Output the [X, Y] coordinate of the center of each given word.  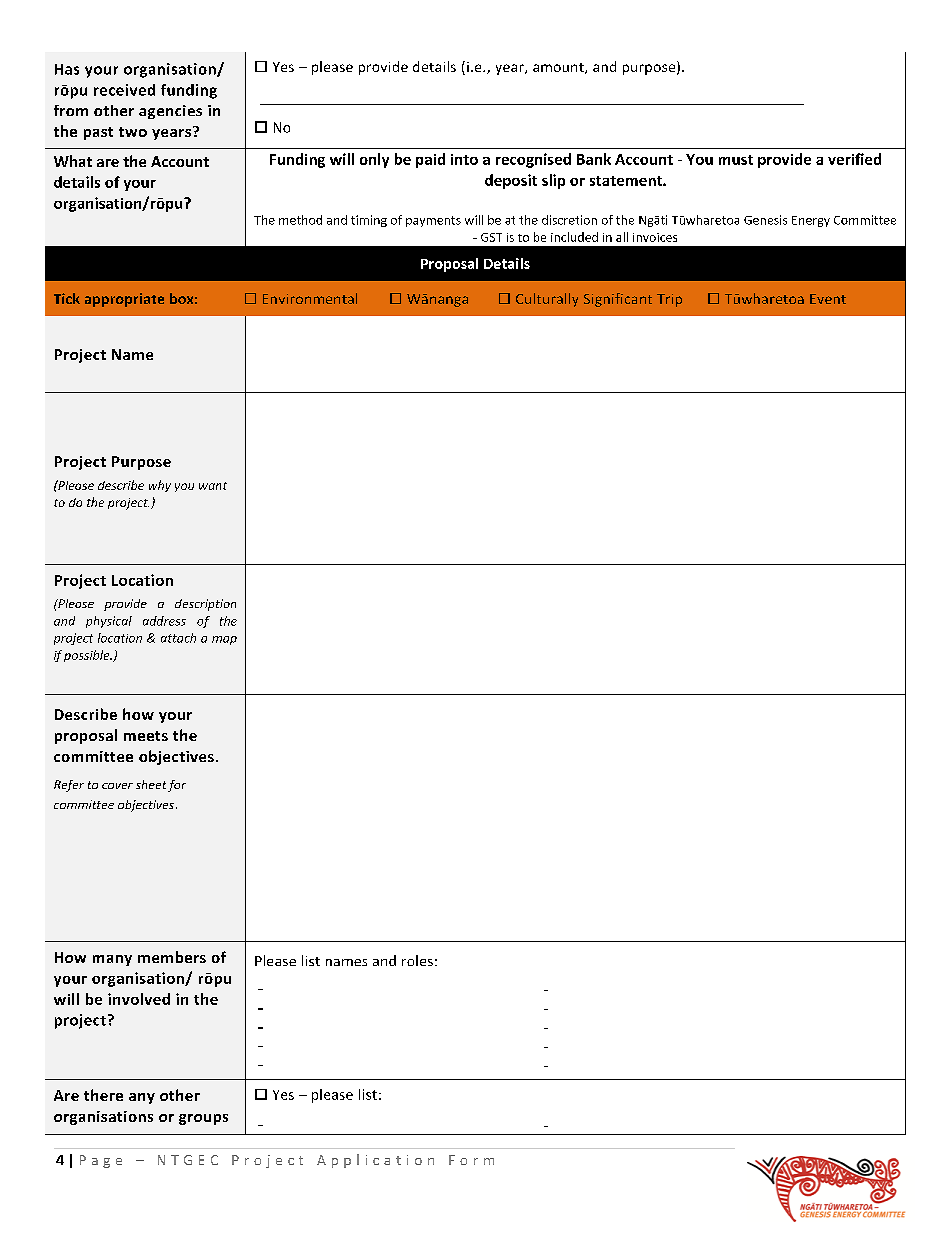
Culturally [547, 300]
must [736, 160]
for [177, 786]
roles [417, 960]
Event [828, 299]
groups [203, 1119]
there [103, 1095]
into [464, 159]
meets [146, 736]
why [160, 486]
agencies [170, 112]
